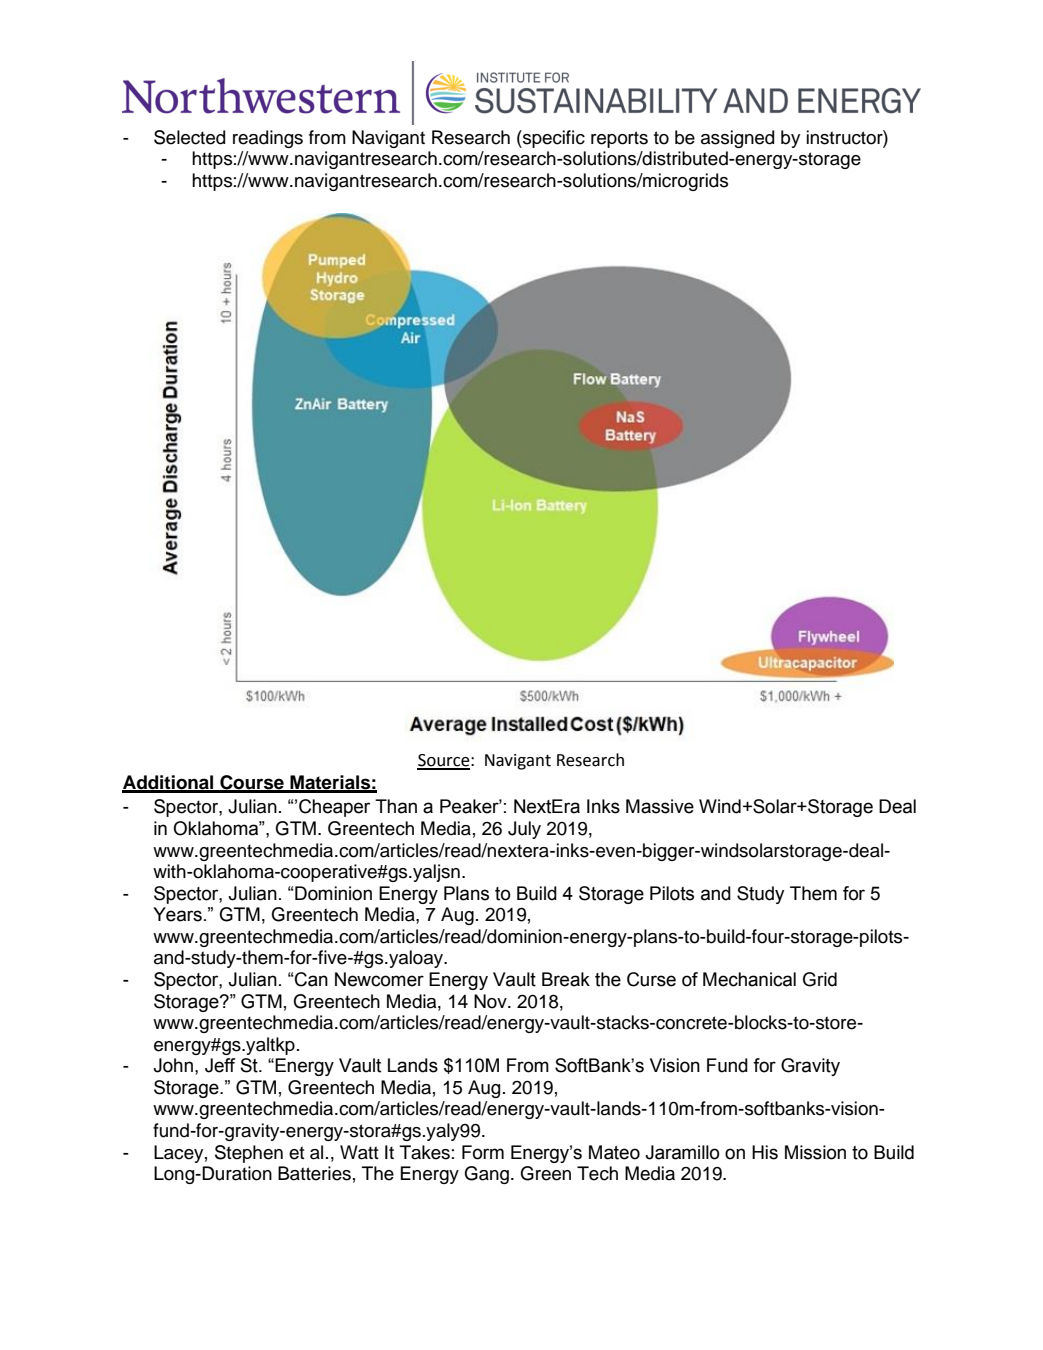  I want to click on Mechanical, so click(749, 979).
